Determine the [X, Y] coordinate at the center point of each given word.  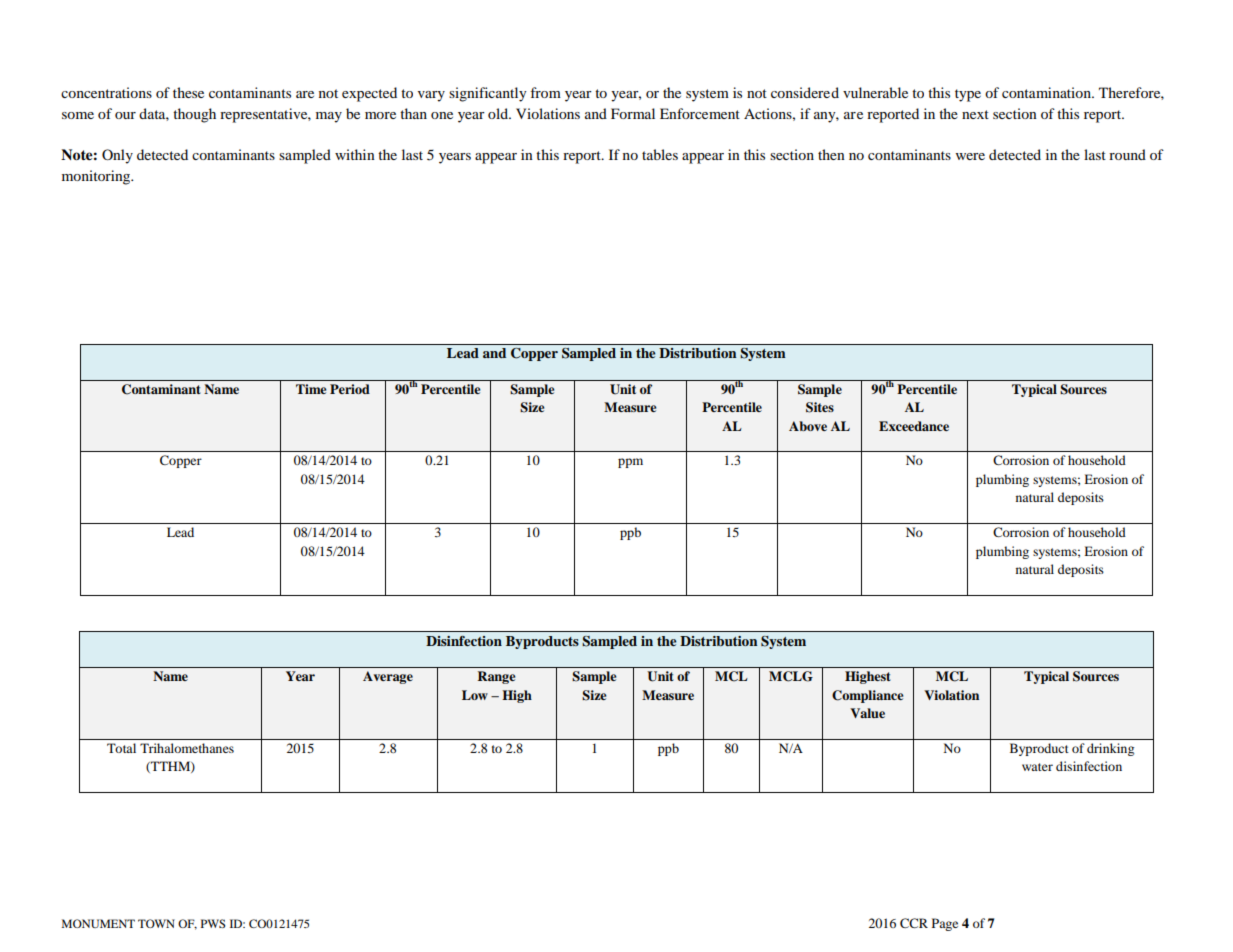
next [975, 114]
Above [808, 426]
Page [945, 924]
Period [350, 389]
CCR [914, 923]
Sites [820, 407]
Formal [633, 113]
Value [867, 713]
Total [121, 748]
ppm [630, 463]
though [194, 115]
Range [496, 677]
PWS [213, 923]
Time [311, 389]
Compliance [867, 696]
